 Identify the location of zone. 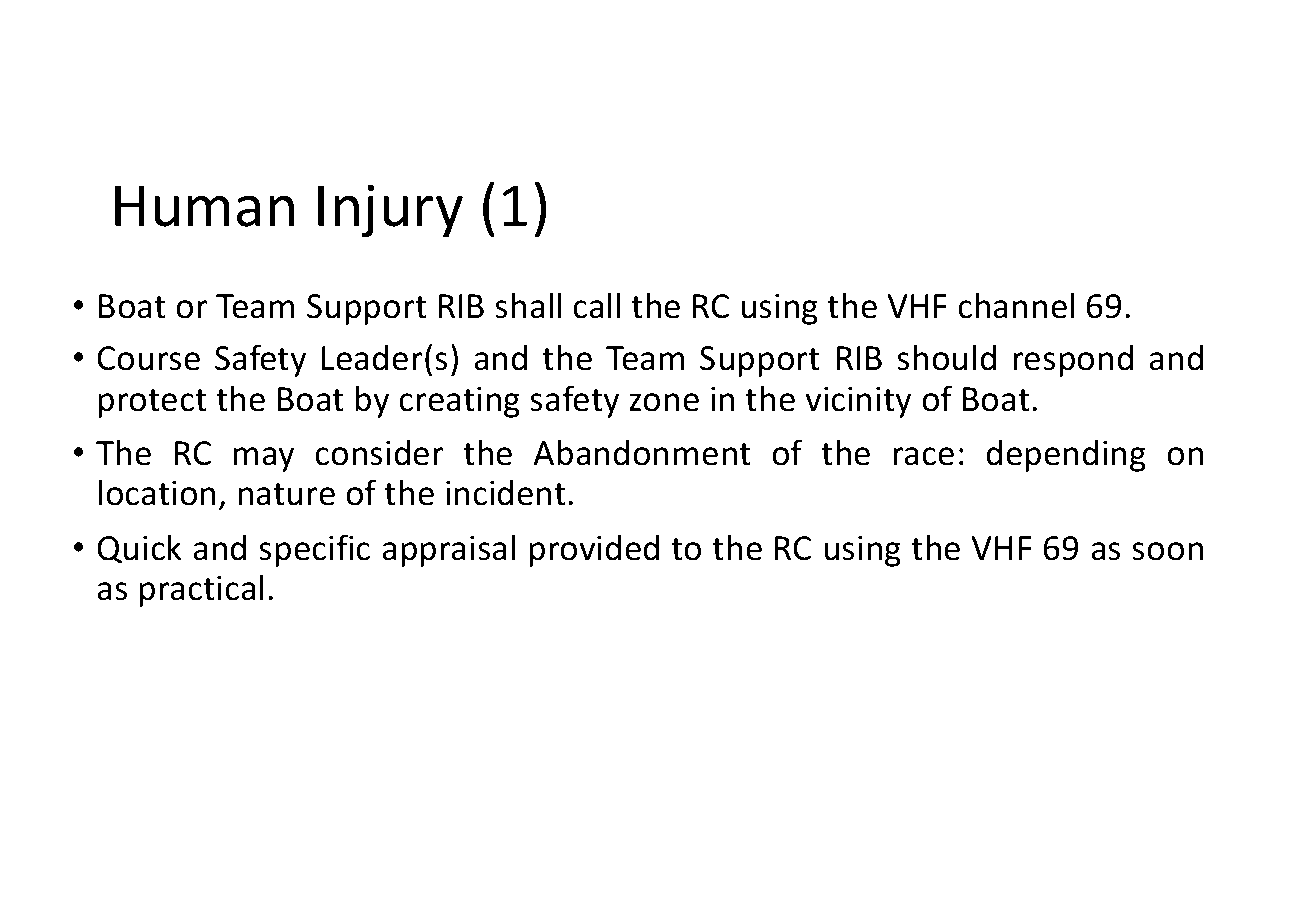
(664, 402).
